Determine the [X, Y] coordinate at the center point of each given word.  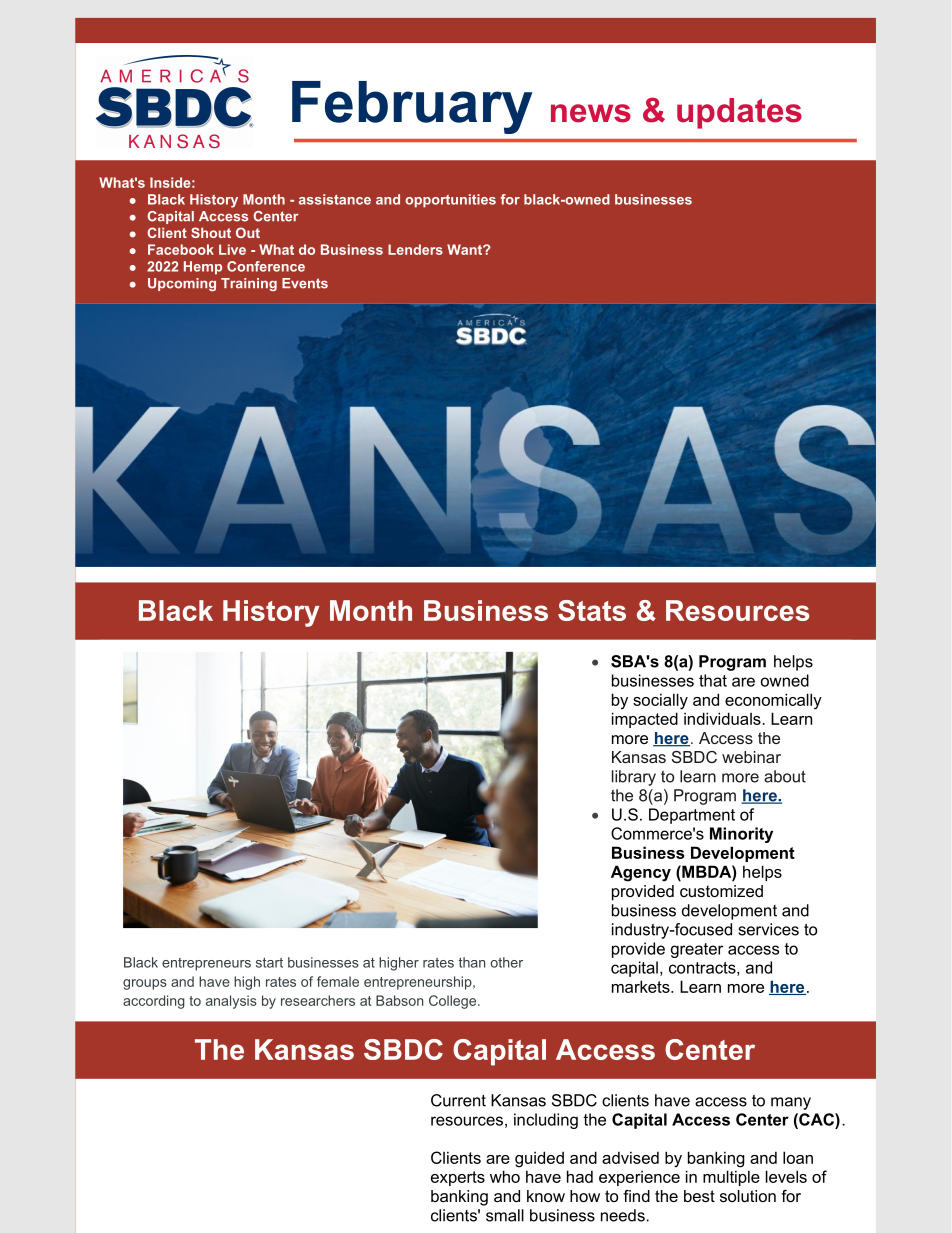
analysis [231, 1002]
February [412, 107]
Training [249, 284]
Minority [741, 835]
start [269, 962]
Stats [592, 610]
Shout [211, 232]
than [472, 962]
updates [739, 113]
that [713, 680]
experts [458, 1178]
